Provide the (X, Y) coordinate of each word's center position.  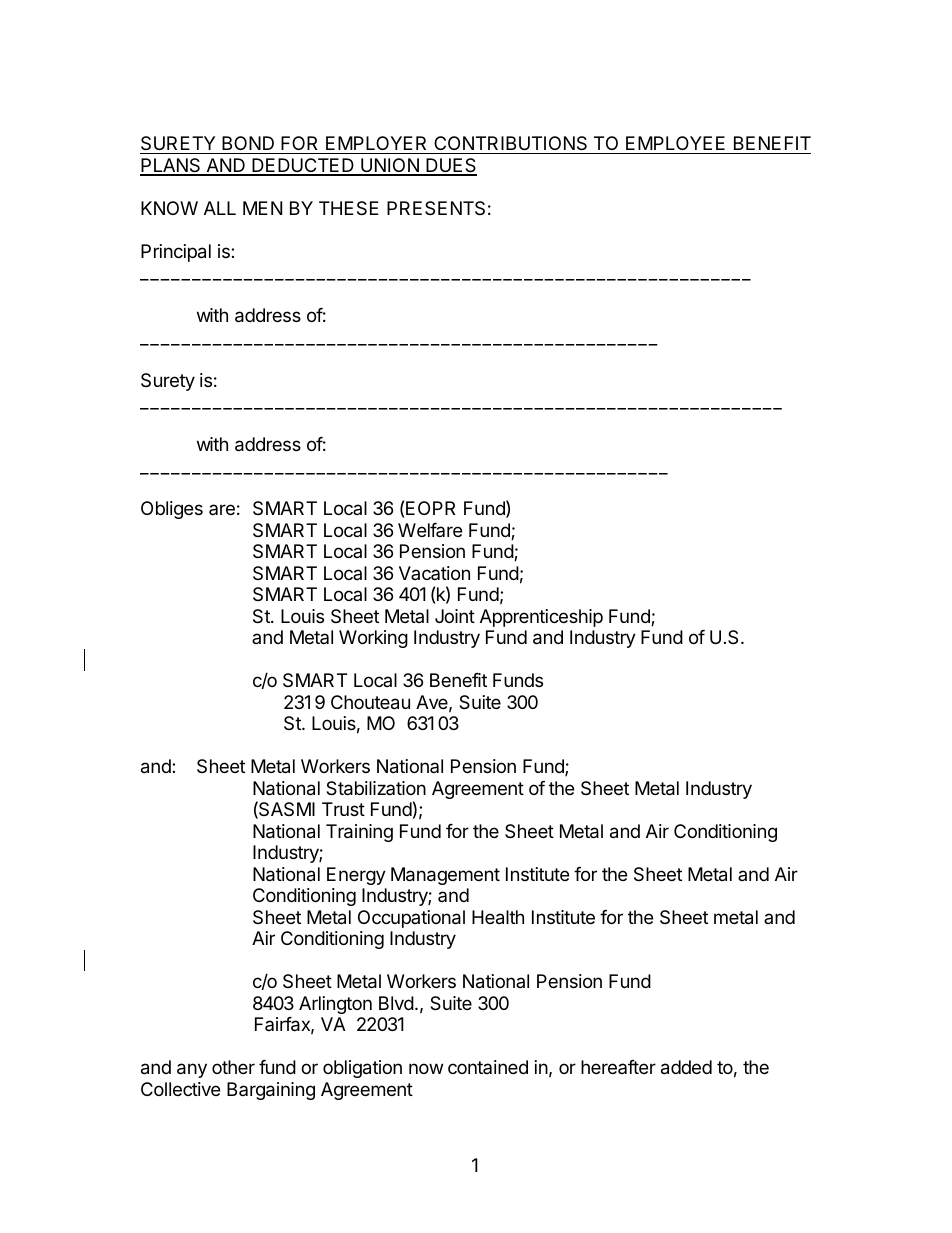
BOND (248, 145)
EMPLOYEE (676, 145)
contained (488, 1067)
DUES (450, 166)
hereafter (618, 1067)
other (233, 1067)
